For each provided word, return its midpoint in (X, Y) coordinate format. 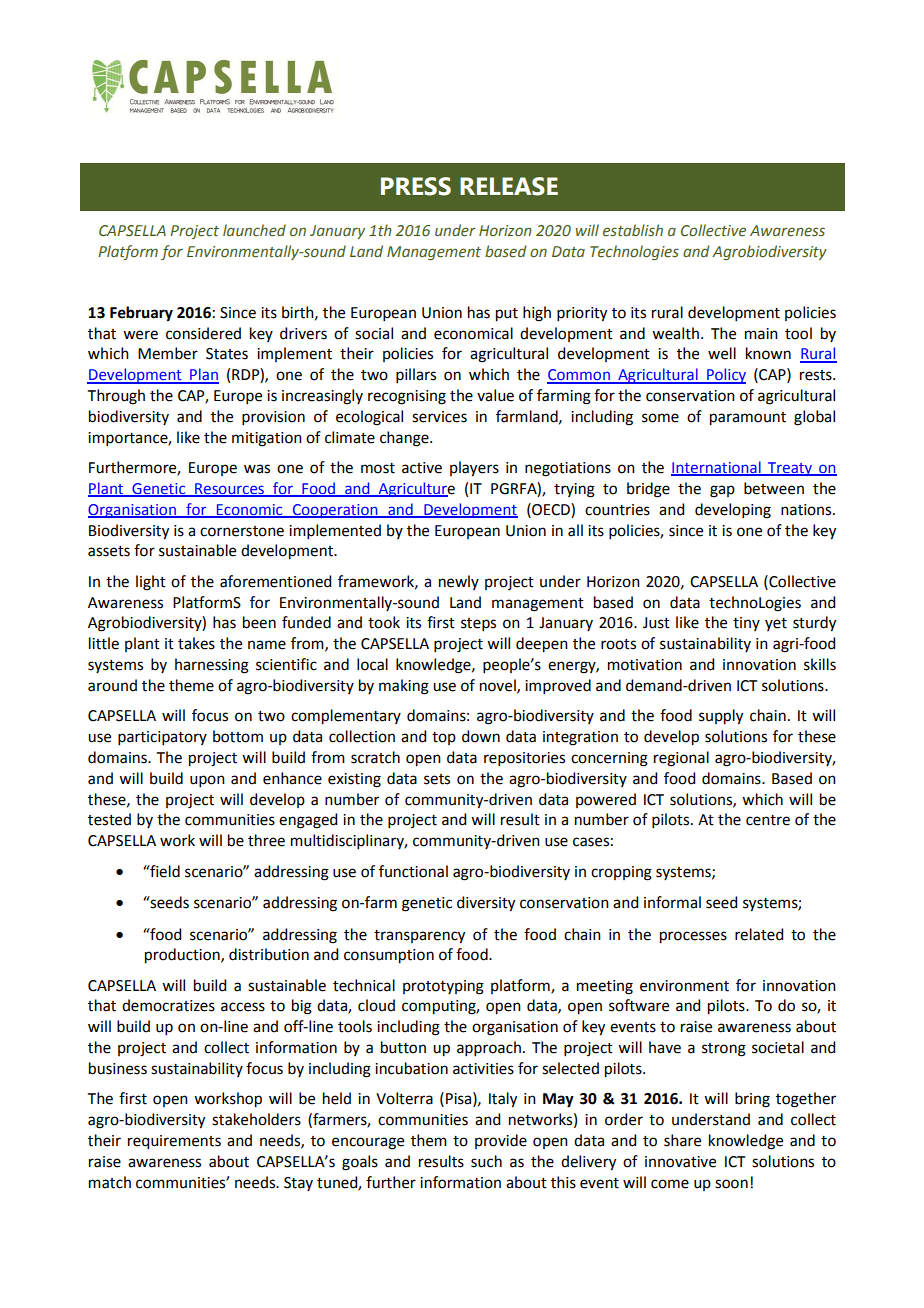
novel (499, 686)
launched (254, 230)
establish (633, 230)
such (486, 1161)
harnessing (212, 666)
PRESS (416, 186)
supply (721, 717)
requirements (174, 1142)
